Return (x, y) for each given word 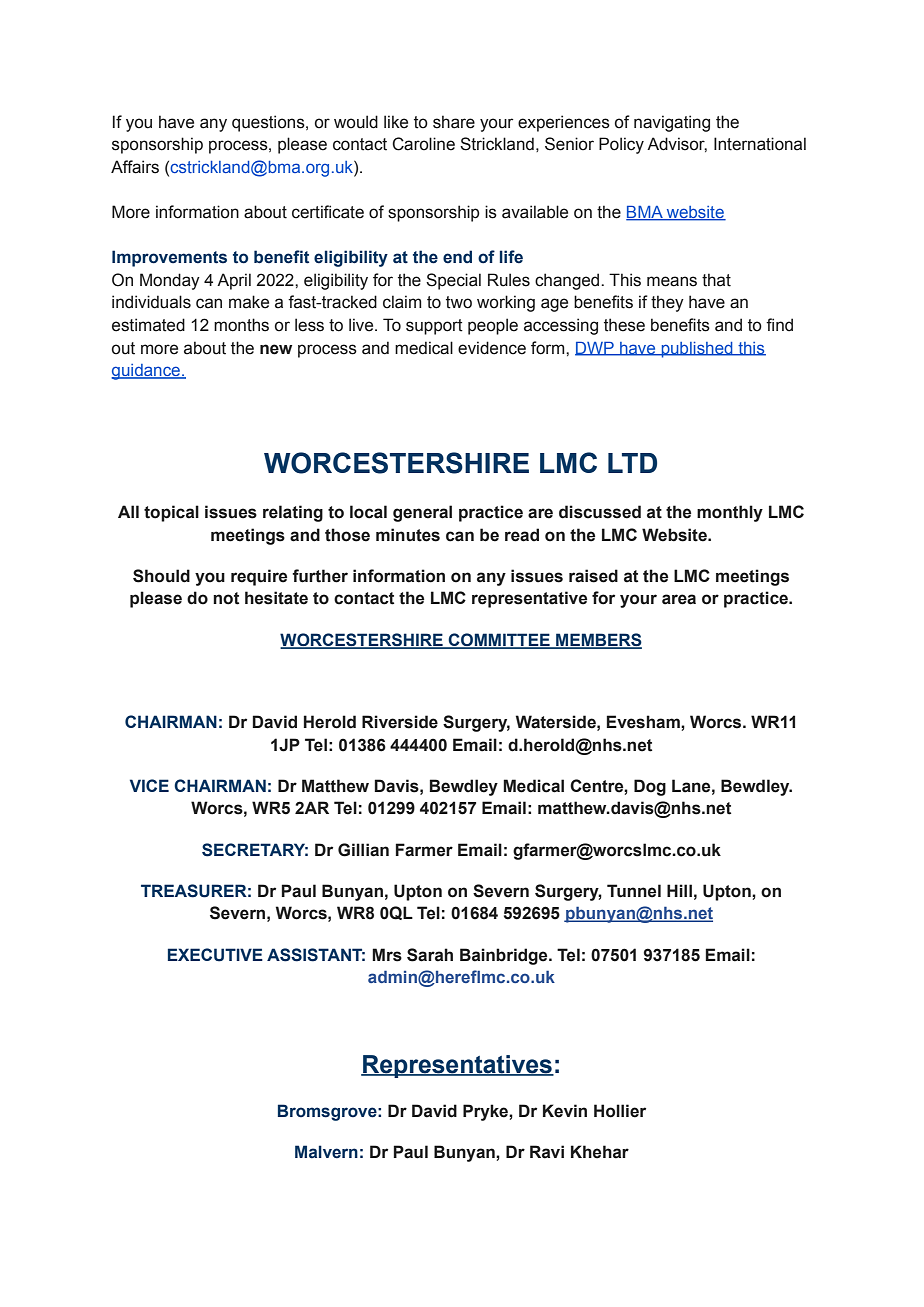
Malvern (326, 1152)
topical (171, 513)
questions (269, 123)
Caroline (423, 144)
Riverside (400, 722)
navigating (672, 123)
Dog (650, 787)
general (422, 513)
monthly (730, 513)
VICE (149, 785)
